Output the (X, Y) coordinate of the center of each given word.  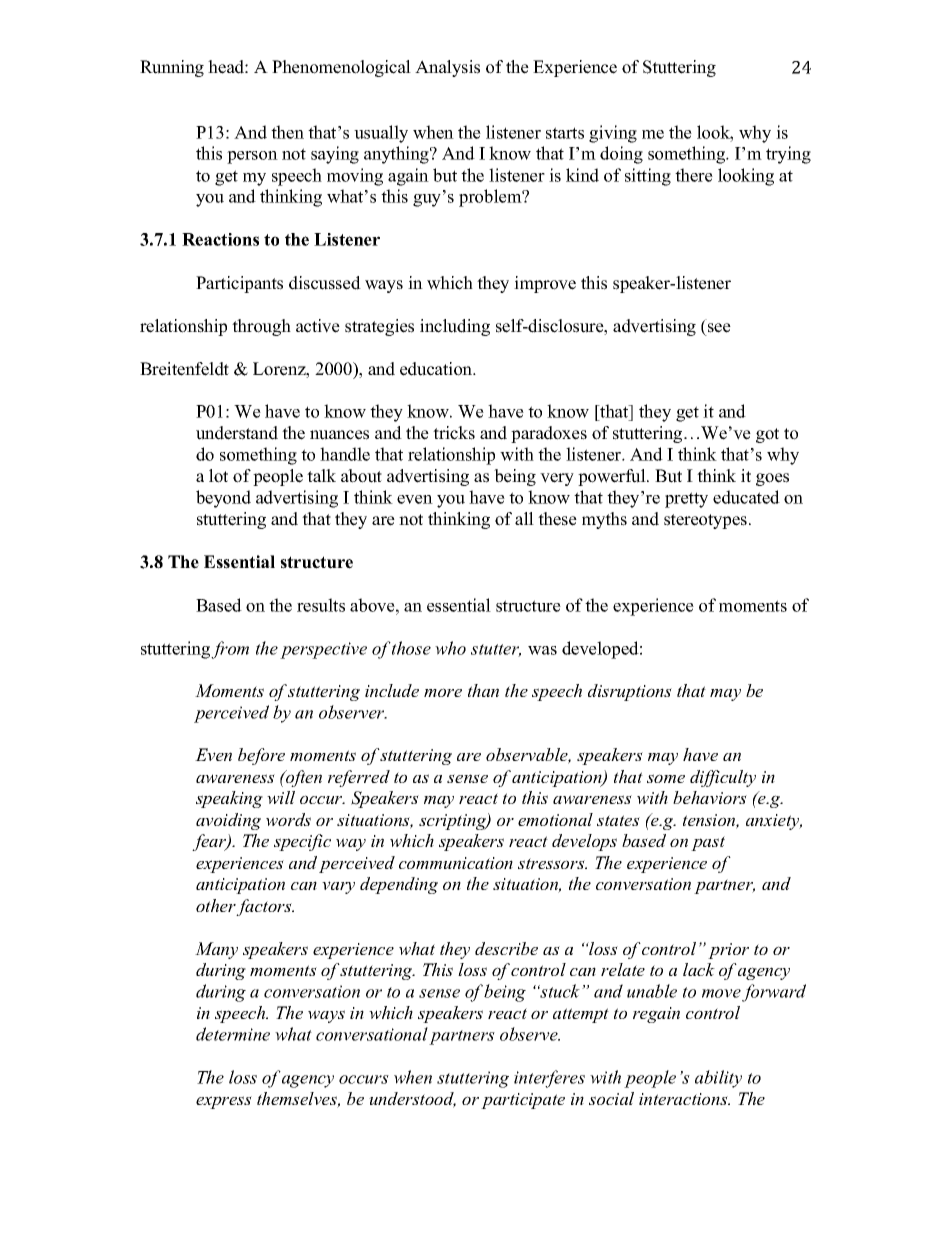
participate (523, 1101)
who (450, 648)
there (694, 175)
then (287, 132)
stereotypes (705, 521)
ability (718, 1079)
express (224, 1102)
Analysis (447, 68)
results (321, 605)
